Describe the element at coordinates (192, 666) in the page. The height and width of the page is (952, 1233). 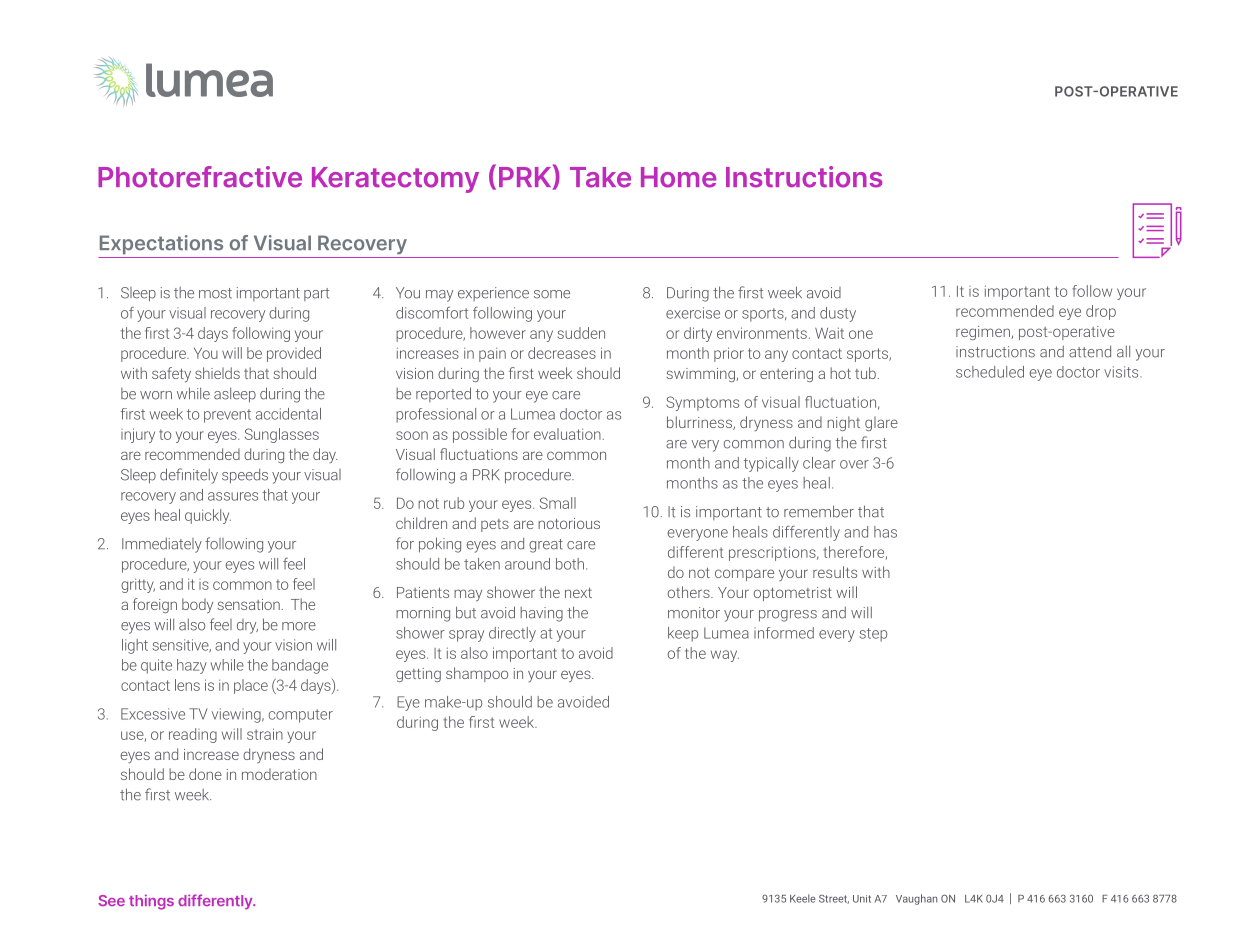
I see `hazy` at that location.
